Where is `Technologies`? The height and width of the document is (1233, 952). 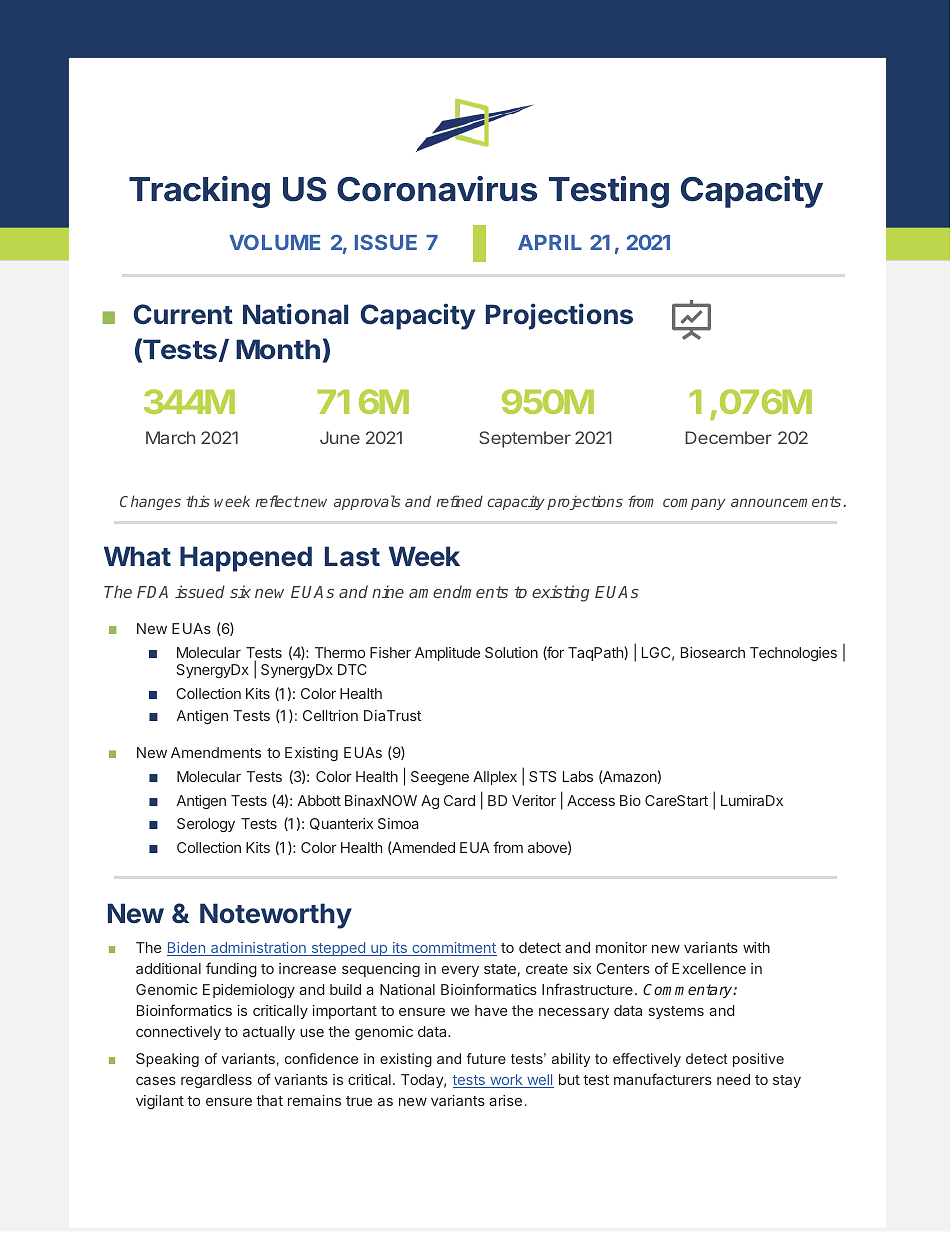
Technologies is located at coordinates (793, 654).
